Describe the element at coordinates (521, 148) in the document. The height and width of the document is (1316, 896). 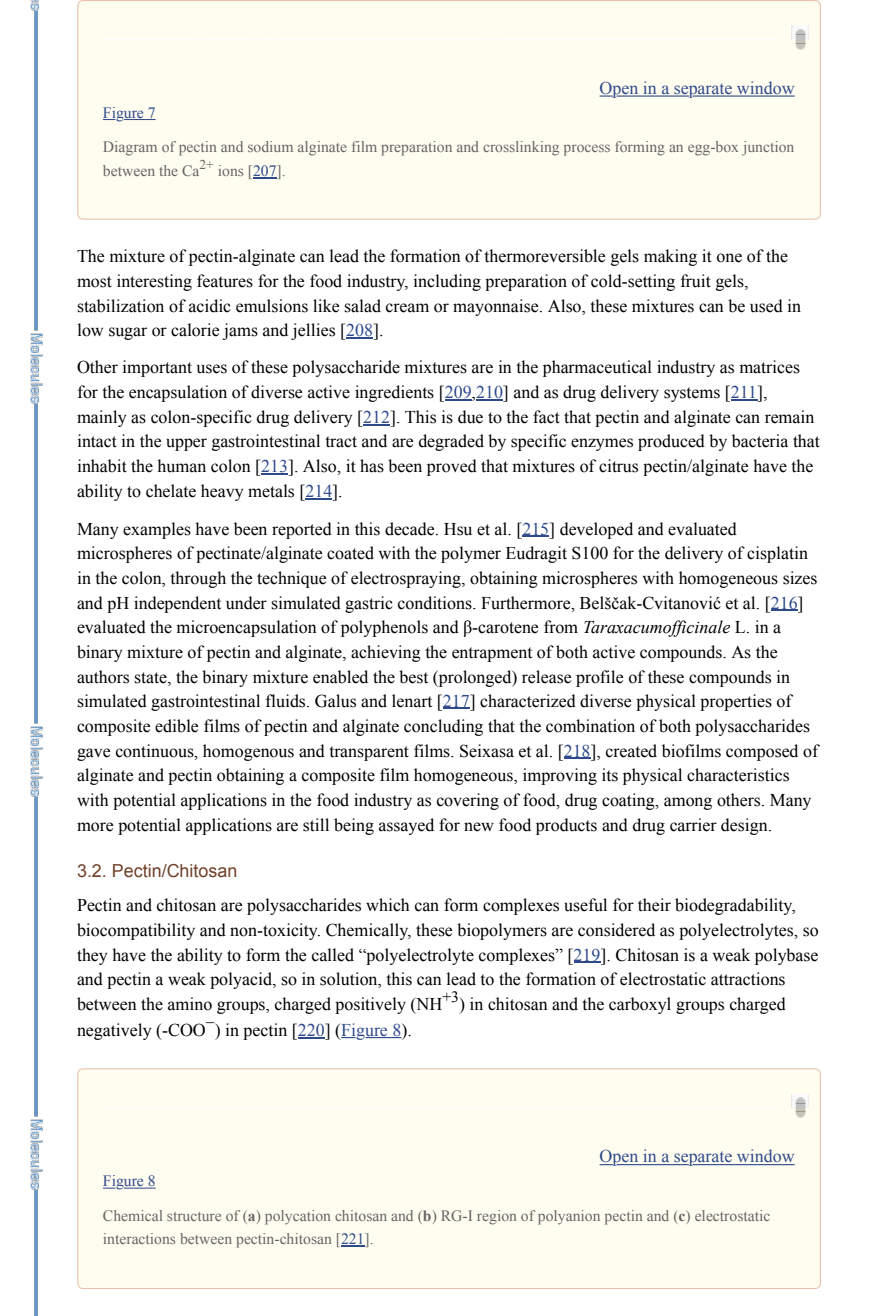
I see `crosslinking` at that location.
